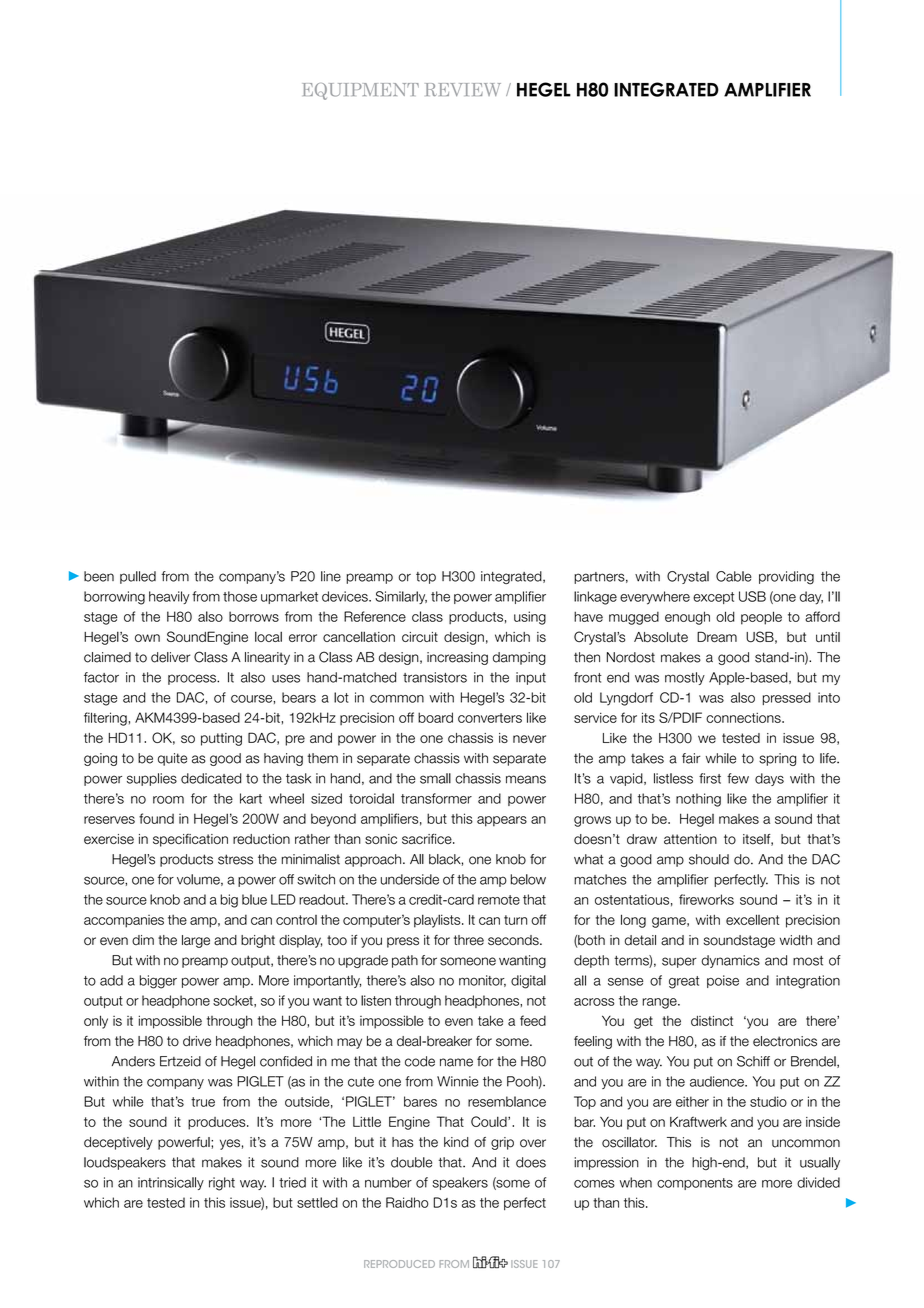 The image size is (924, 1308). What do you see at coordinates (463, 89) in the screenshot?
I see `REVIEW` at bounding box center [463, 89].
